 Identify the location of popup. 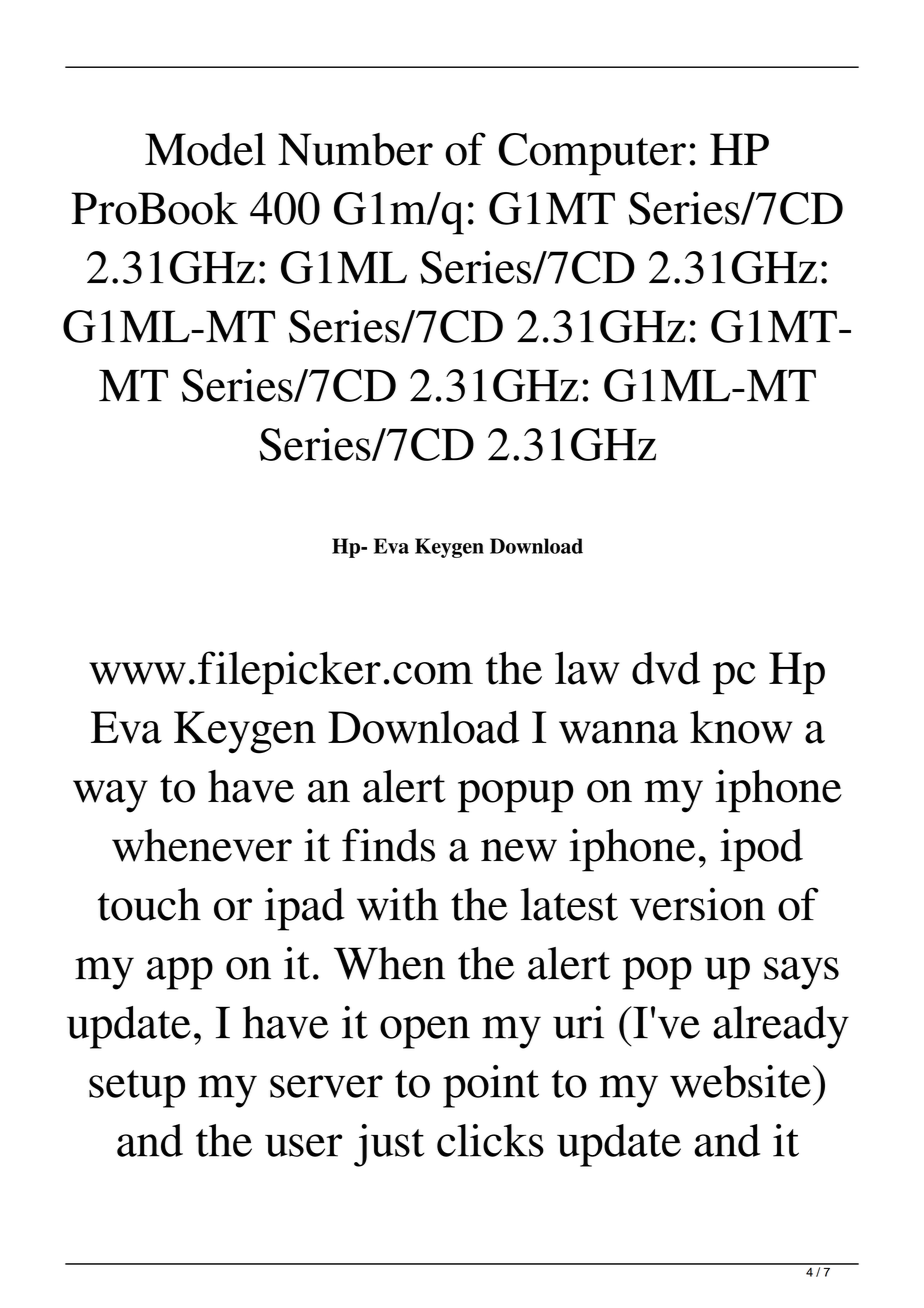
(515, 796).
